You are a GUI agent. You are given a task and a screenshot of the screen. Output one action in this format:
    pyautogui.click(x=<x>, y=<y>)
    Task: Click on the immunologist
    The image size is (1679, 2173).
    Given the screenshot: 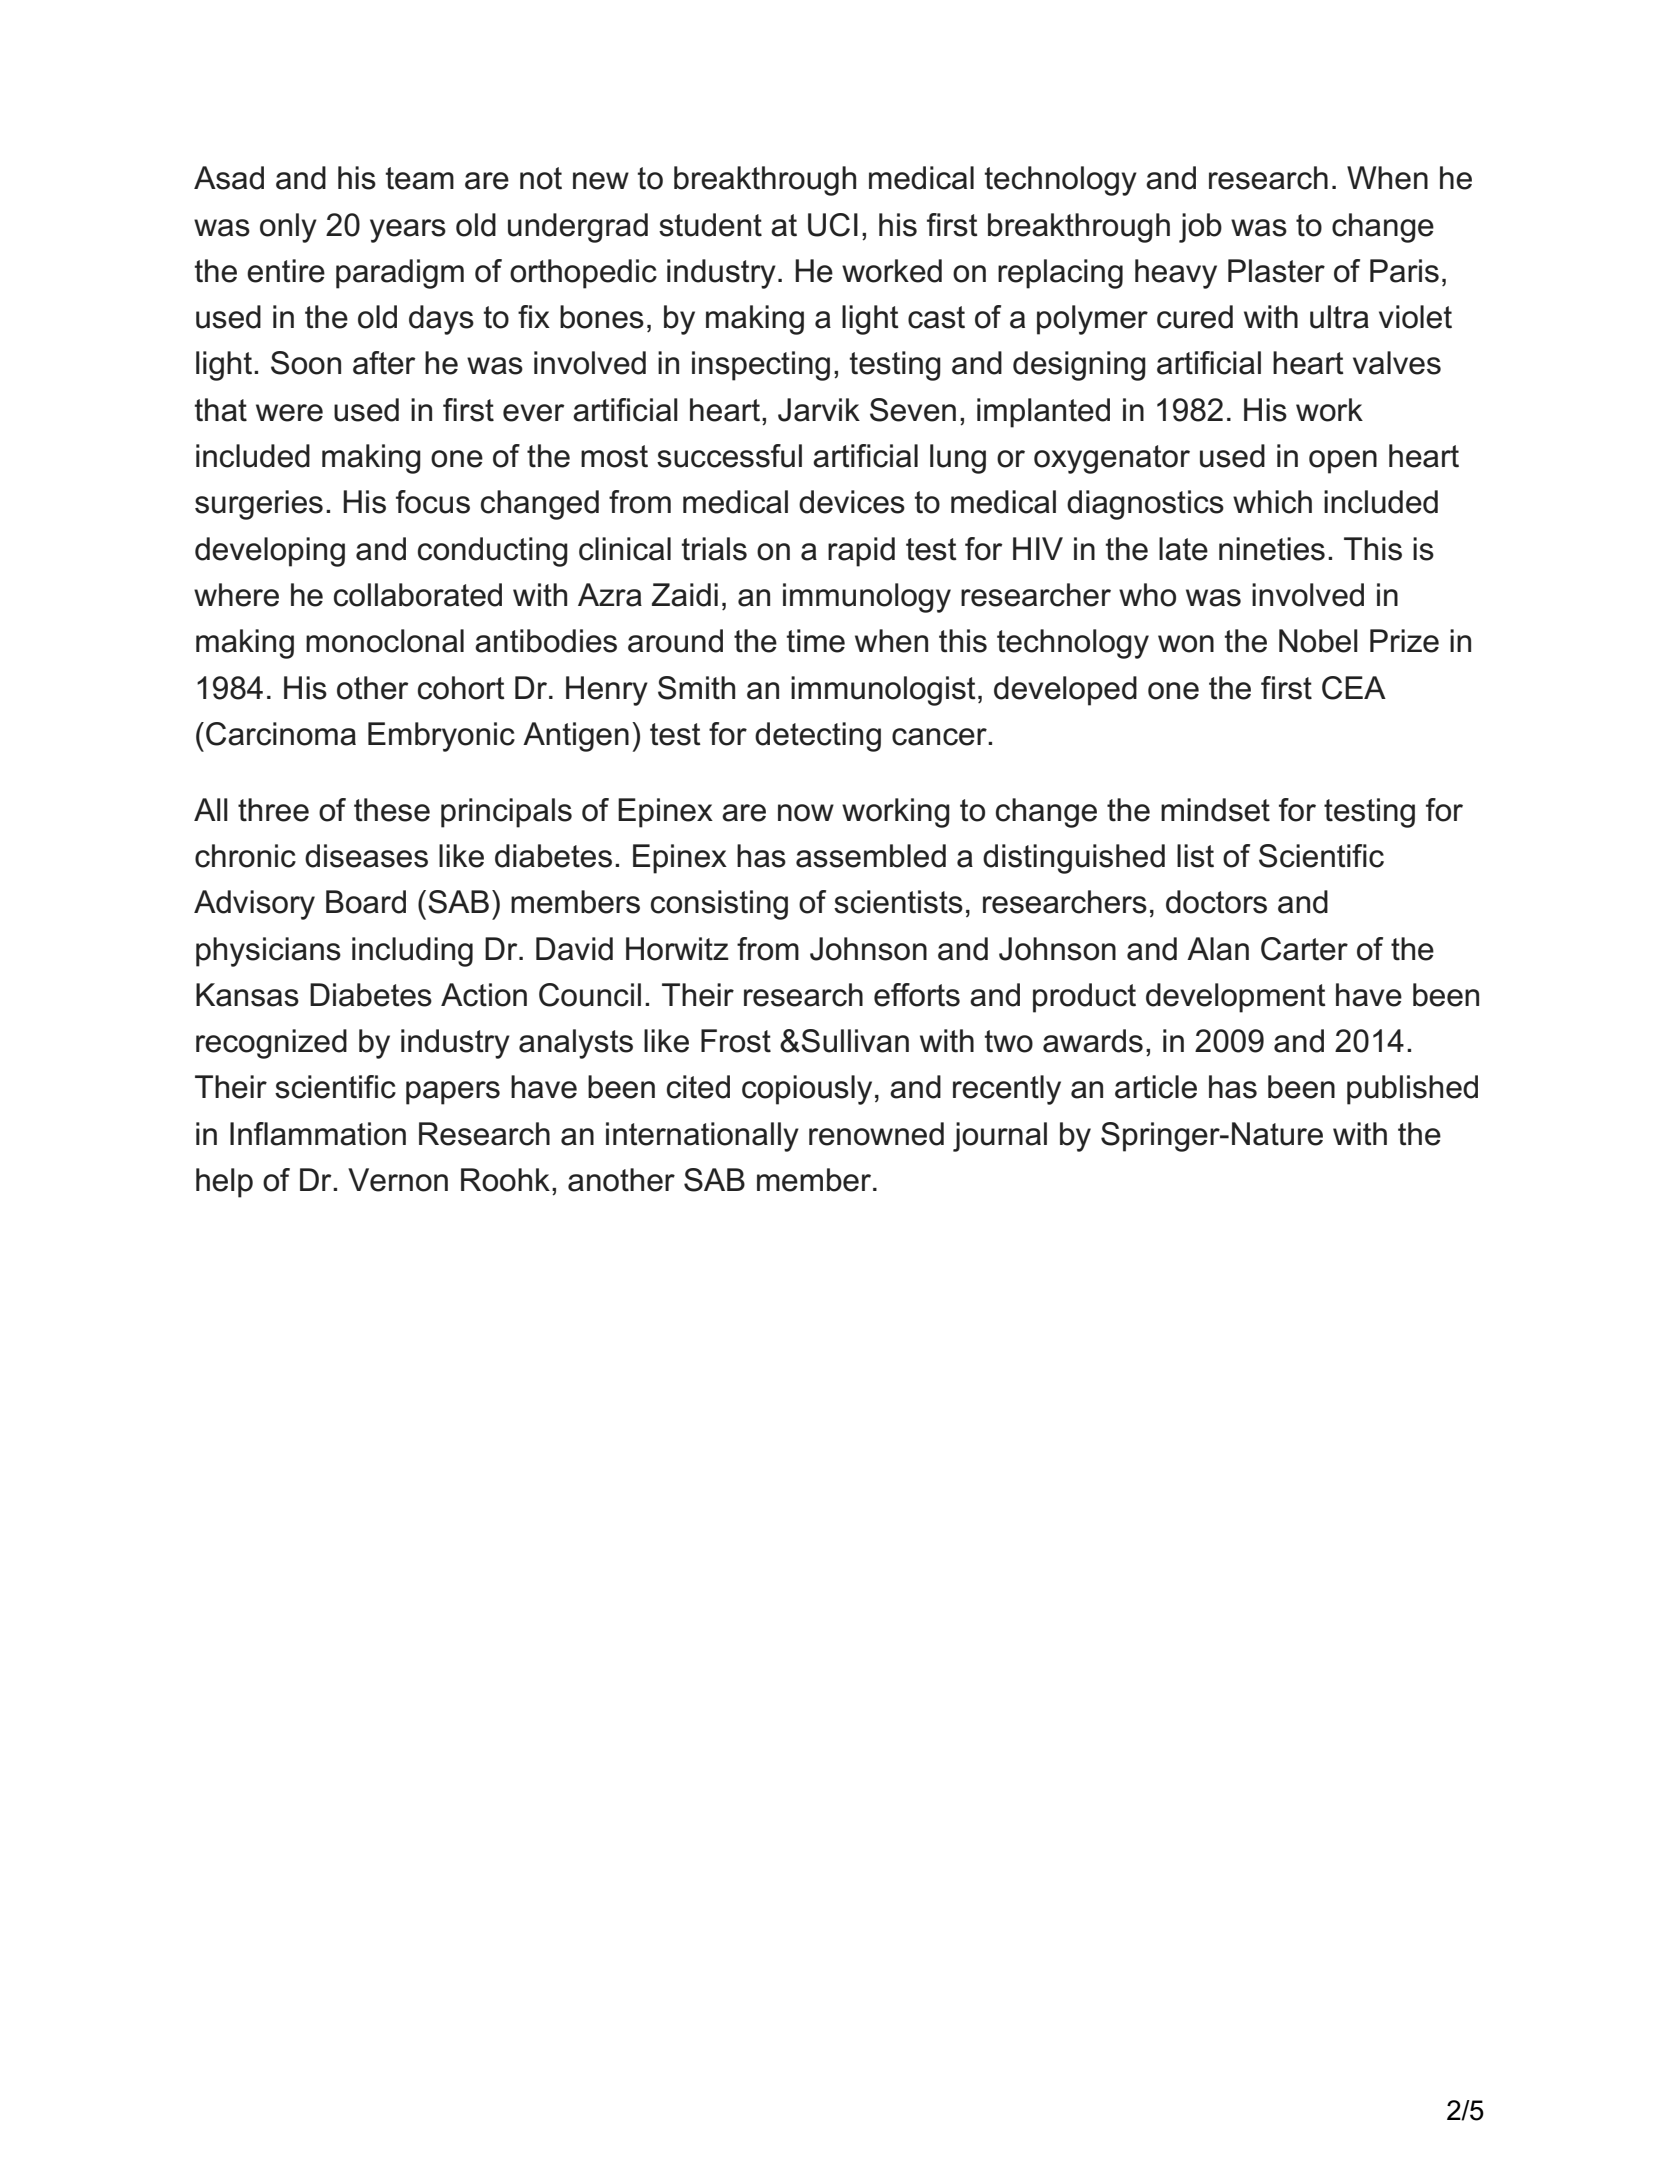 What is the action you would take?
    pyautogui.click(x=883, y=691)
